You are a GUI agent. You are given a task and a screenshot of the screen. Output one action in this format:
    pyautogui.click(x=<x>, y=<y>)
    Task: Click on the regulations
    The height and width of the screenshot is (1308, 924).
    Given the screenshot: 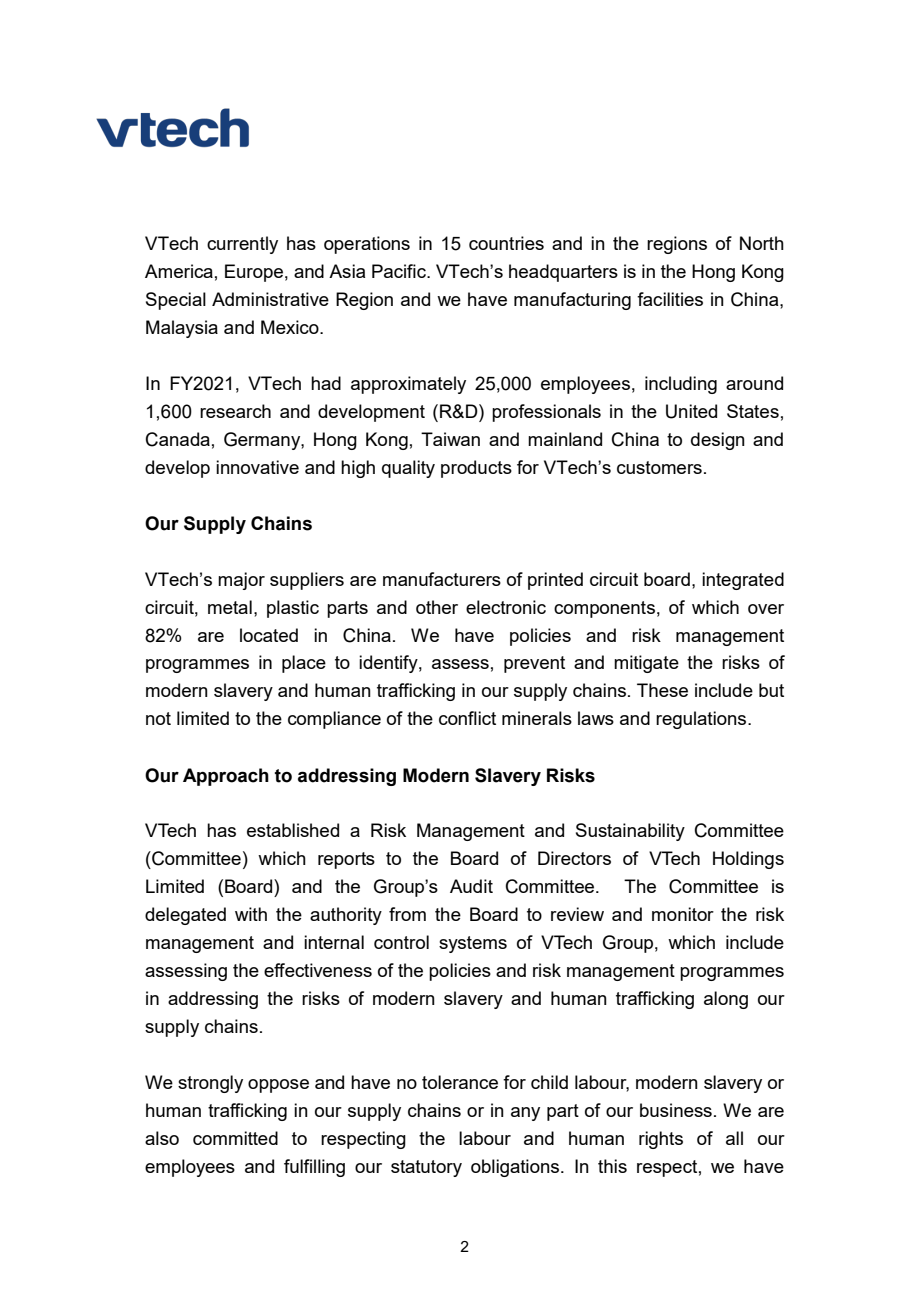 What is the action you would take?
    pyautogui.click(x=702, y=720)
